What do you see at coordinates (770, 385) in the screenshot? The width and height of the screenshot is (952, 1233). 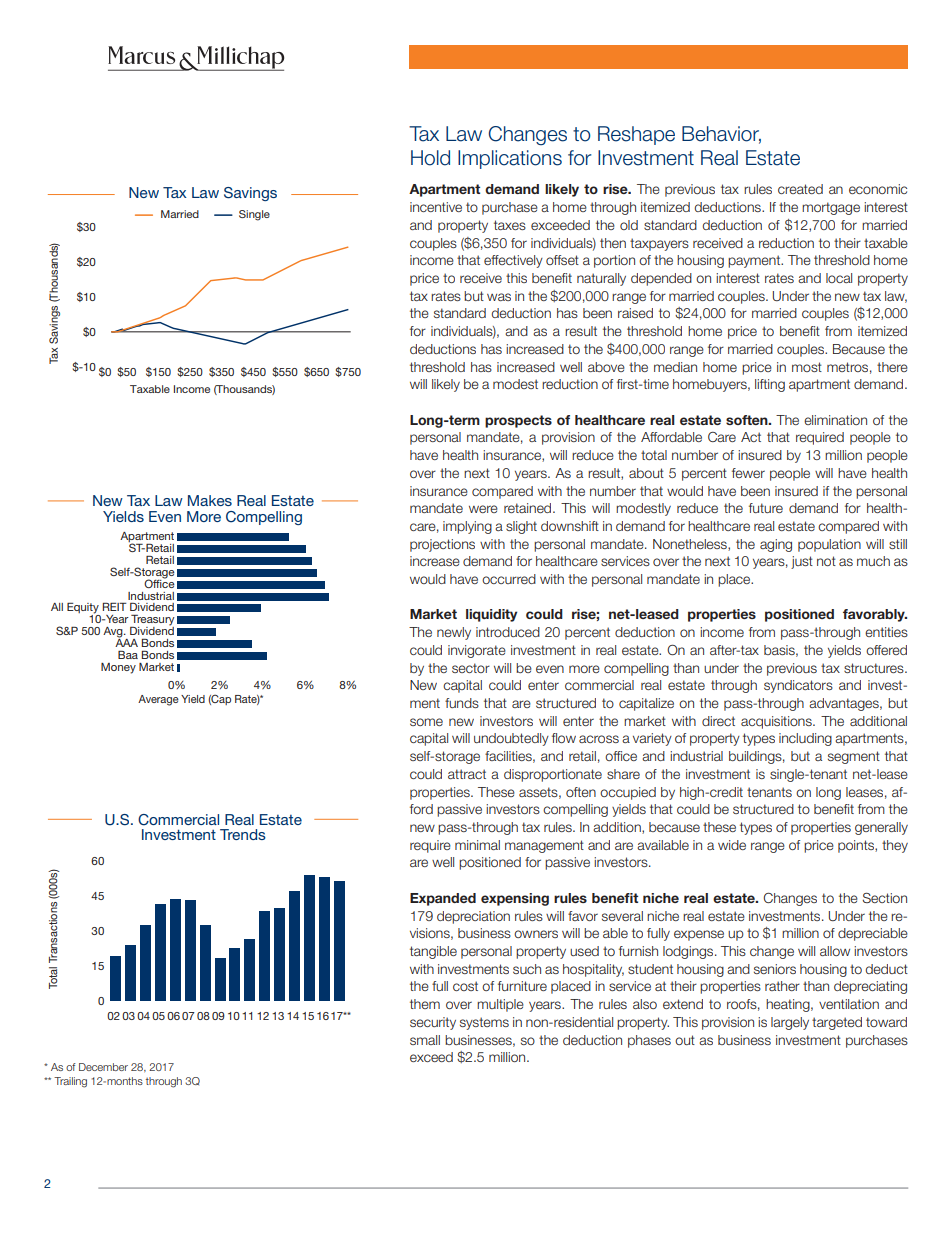 I see `lifting` at bounding box center [770, 385].
